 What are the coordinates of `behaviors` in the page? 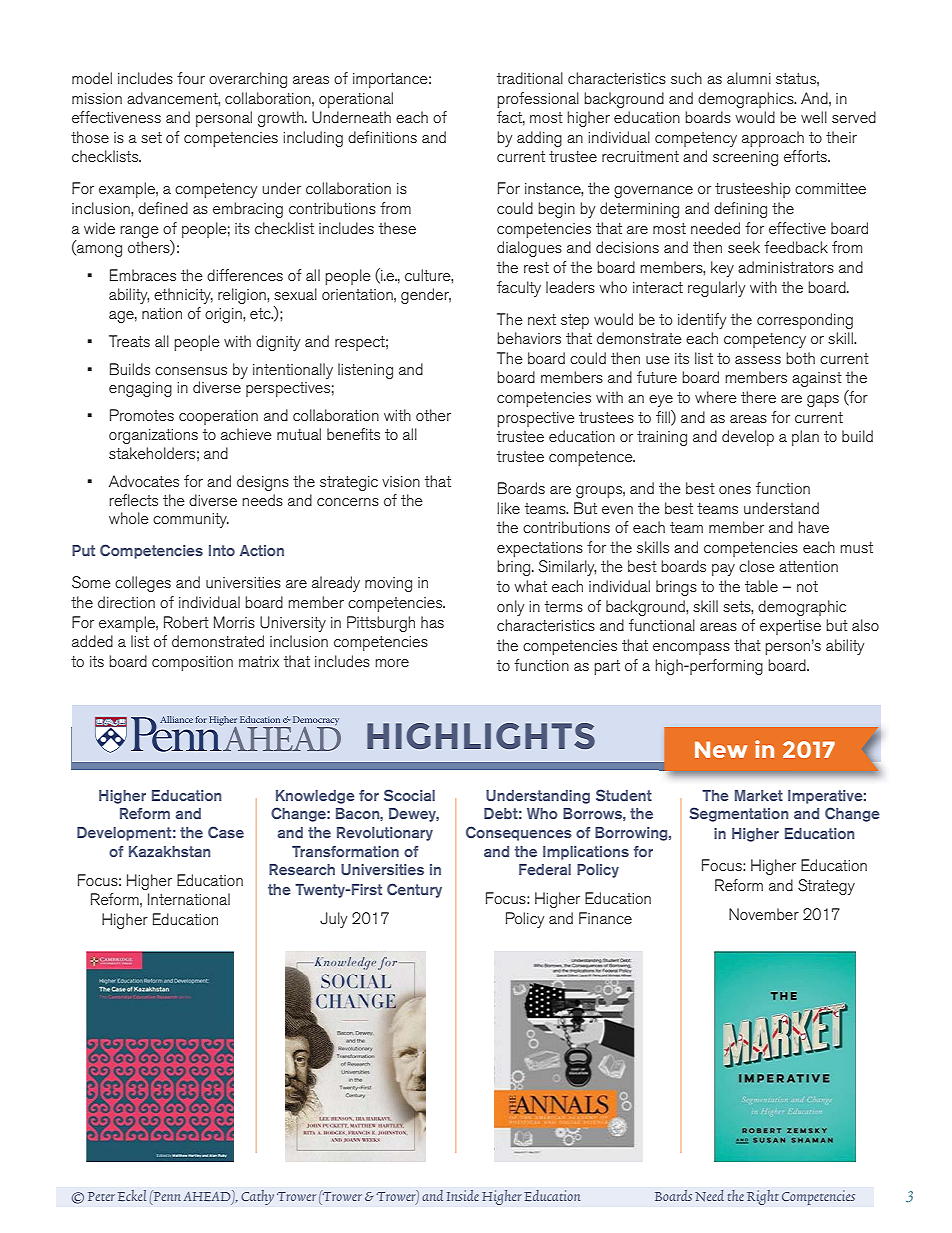 It's located at (529, 338).
